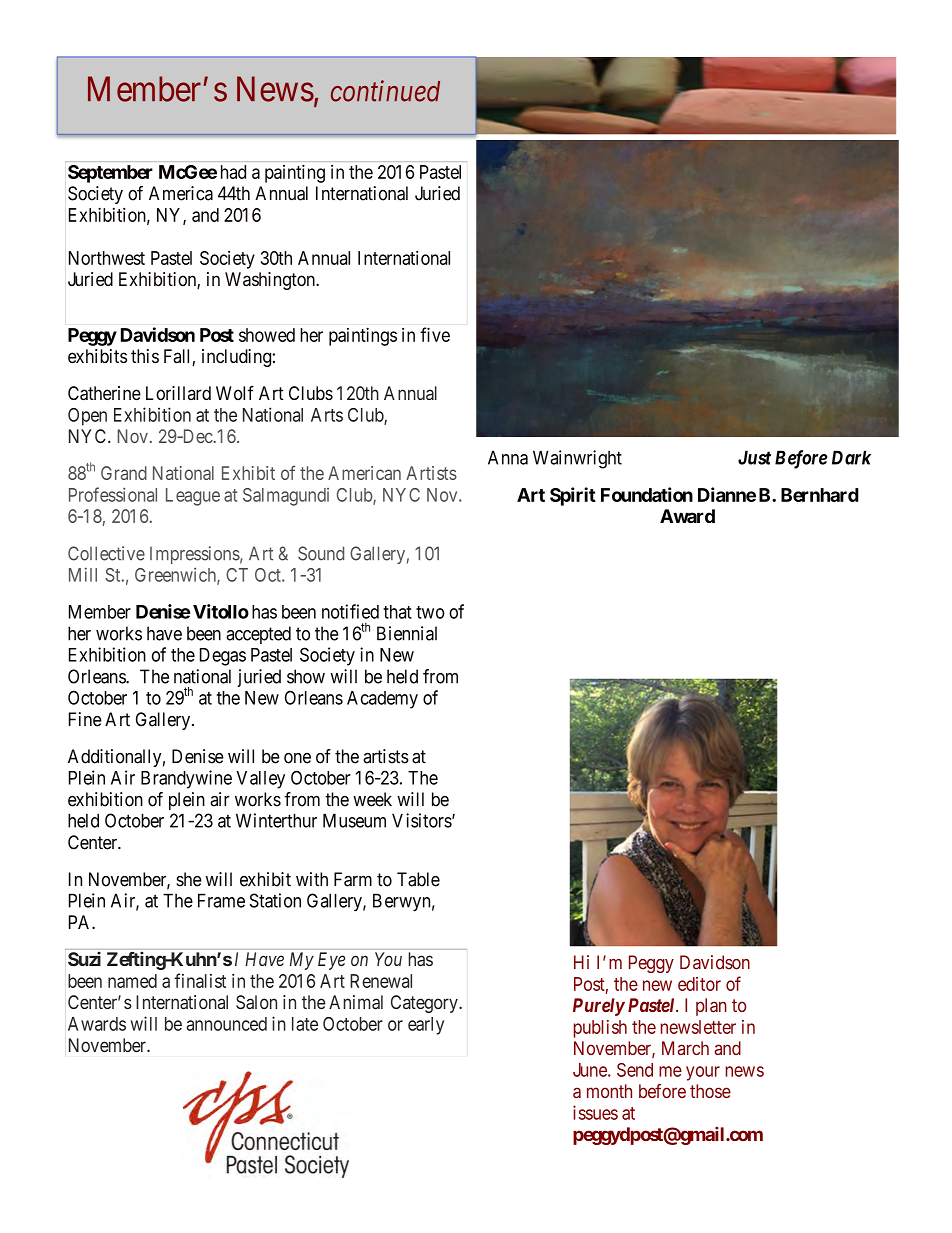 This screenshot has width=952, height=1233. What do you see at coordinates (233, 172) in the screenshot?
I see `had` at bounding box center [233, 172].
